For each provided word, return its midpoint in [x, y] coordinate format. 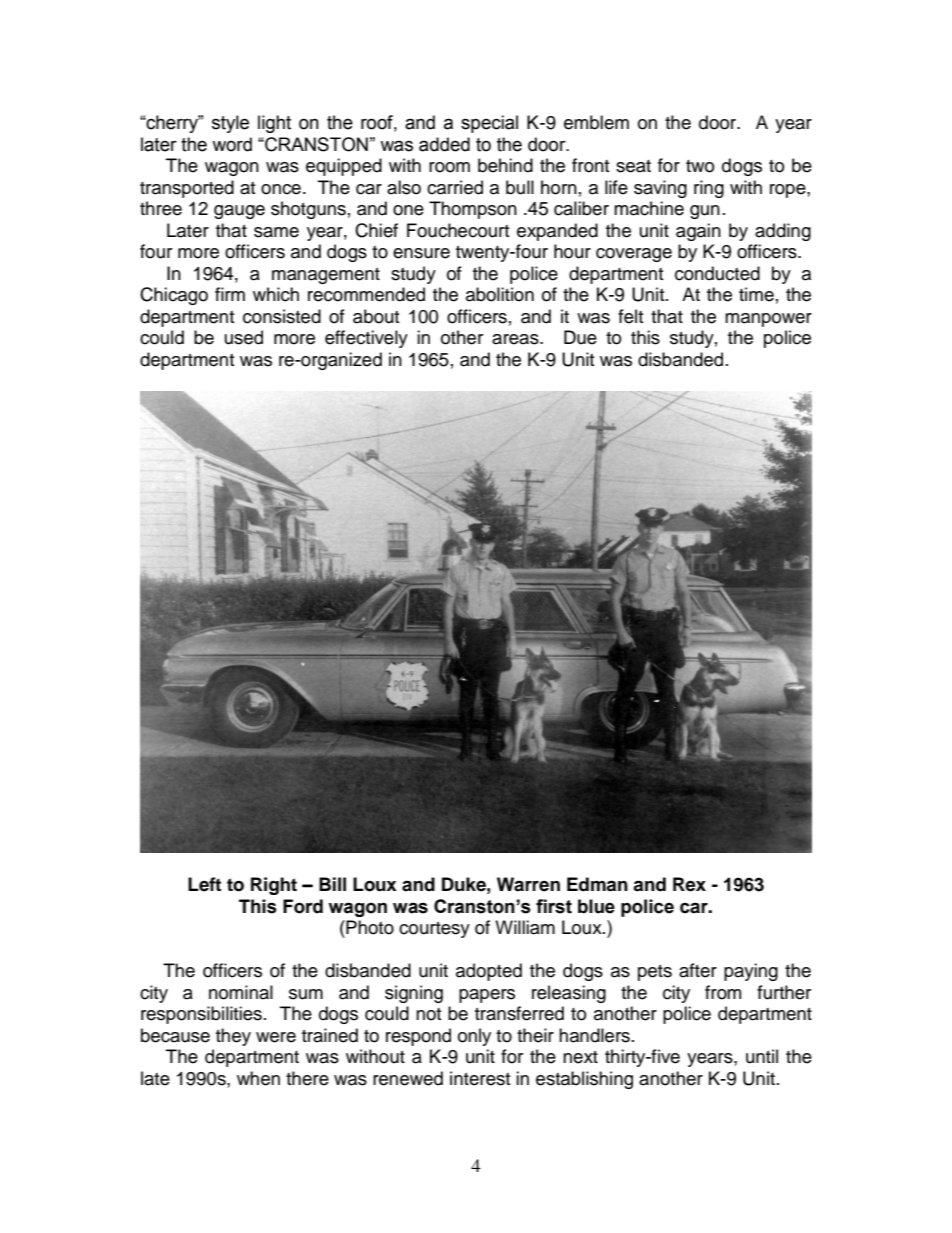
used [244, 337]
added [444, 144]
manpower [768, 320]
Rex [689, 884]
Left [204, 884]
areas [516, 339]
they [233, 1037]
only [474, 1037]
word [232, 144]
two [700, 166]
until [762, 1056]
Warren [528, 884]
